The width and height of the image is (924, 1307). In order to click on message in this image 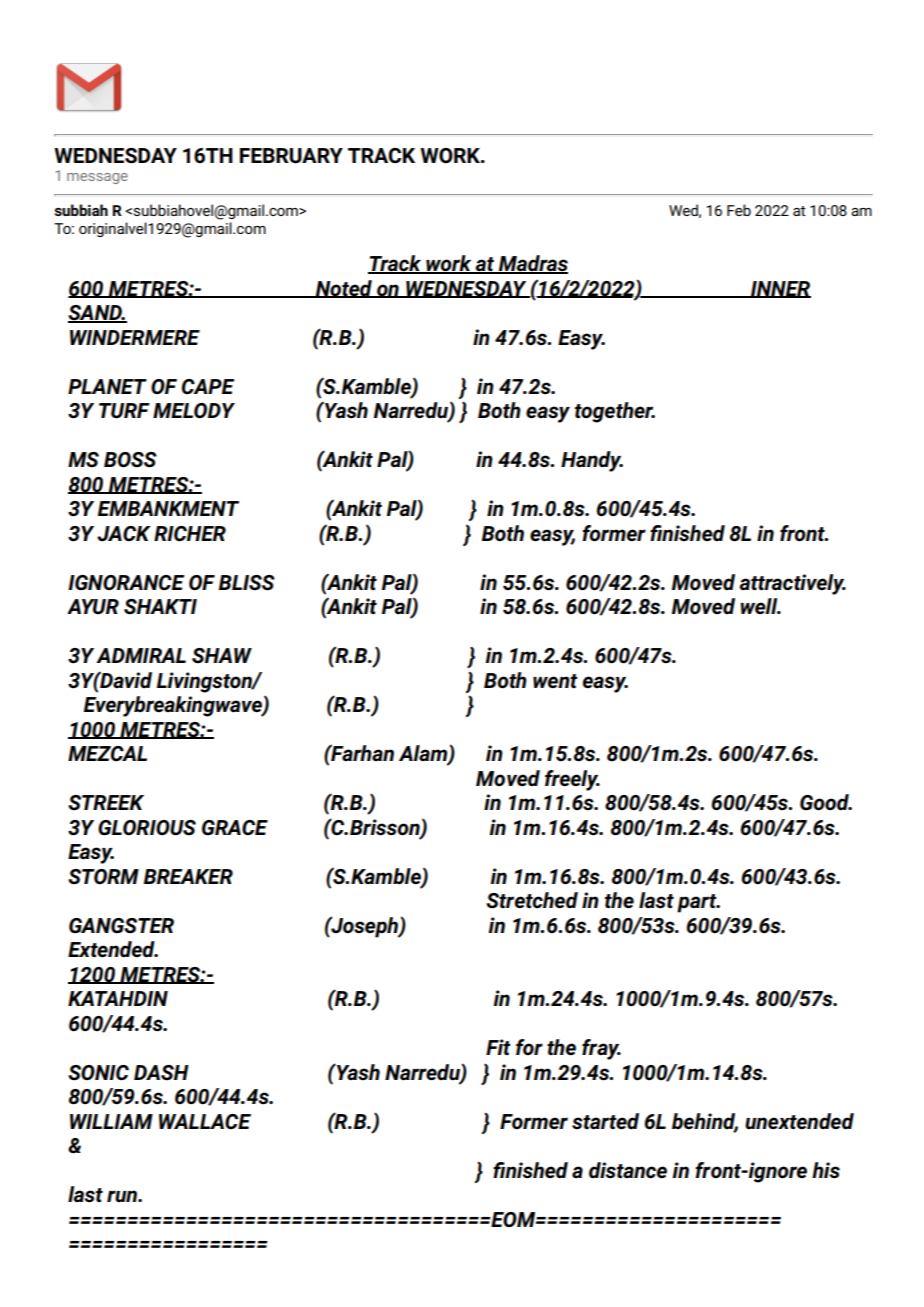, I will do `click(97, 178)`.
